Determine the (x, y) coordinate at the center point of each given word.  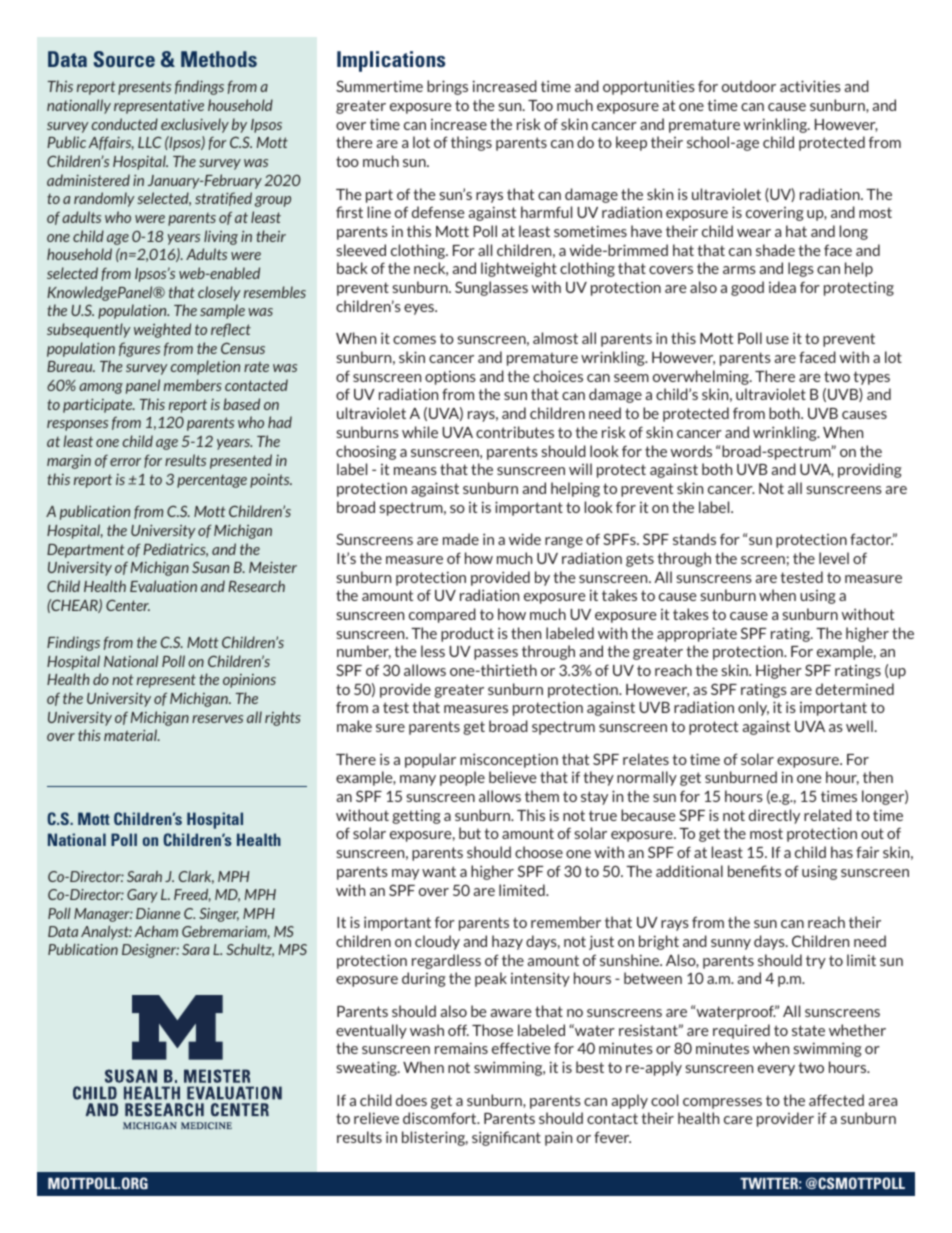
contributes (515, 432)
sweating (367, 1068)
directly (774, 816)
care (738, 1120)
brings (447, 87)
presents (144, 88)
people (462, 778)
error (125, 462)
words (691, 451)
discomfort (441, 1118)
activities (810, 86)
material (132, 735)
